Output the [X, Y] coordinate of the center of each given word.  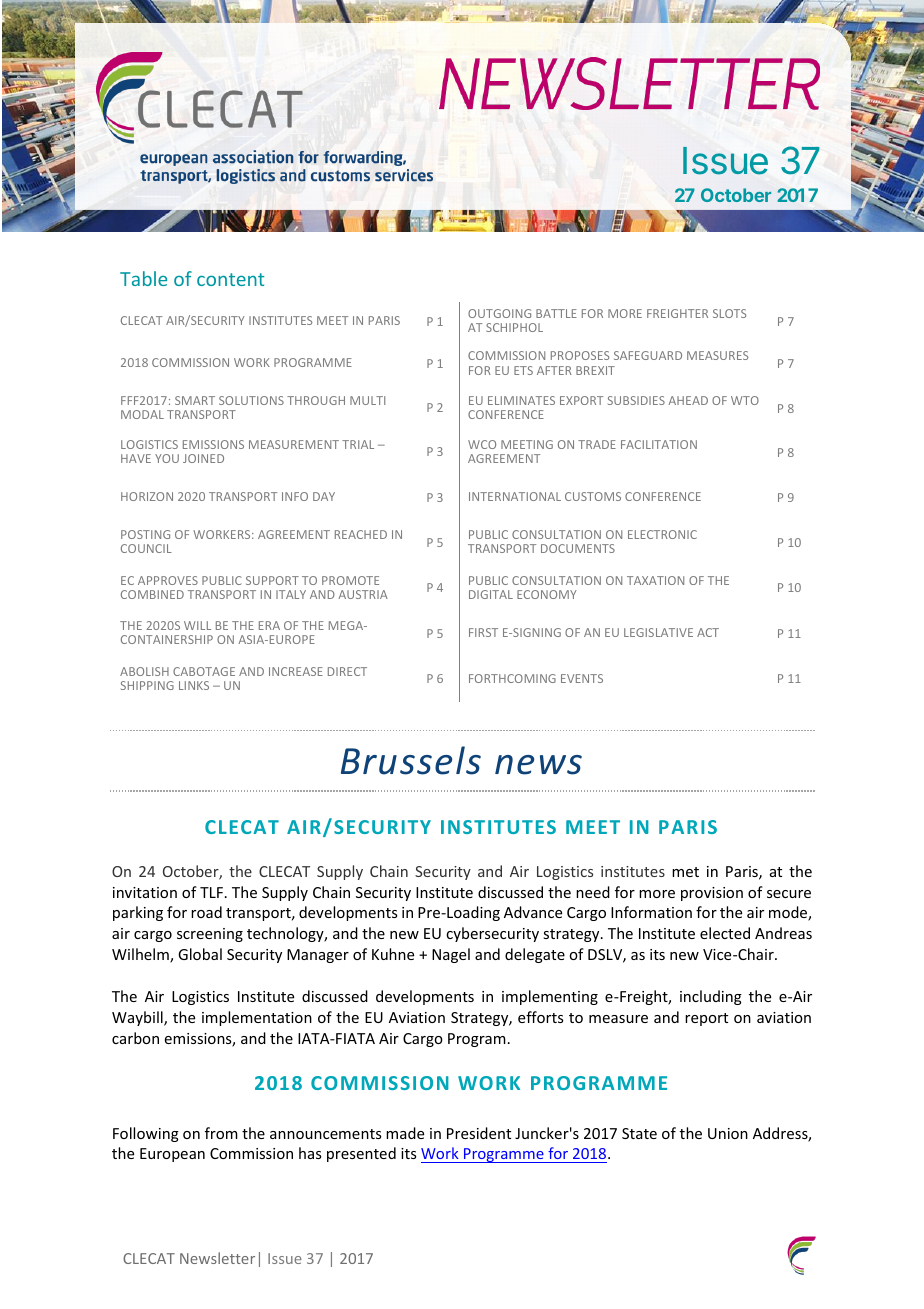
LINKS [194, 685]
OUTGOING [499, 313]
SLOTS [729, 313]
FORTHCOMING [512, 678]
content [230, 279]
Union [728, 1133]
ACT [708, 632]
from [221, 1133]
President [479, 1133]
